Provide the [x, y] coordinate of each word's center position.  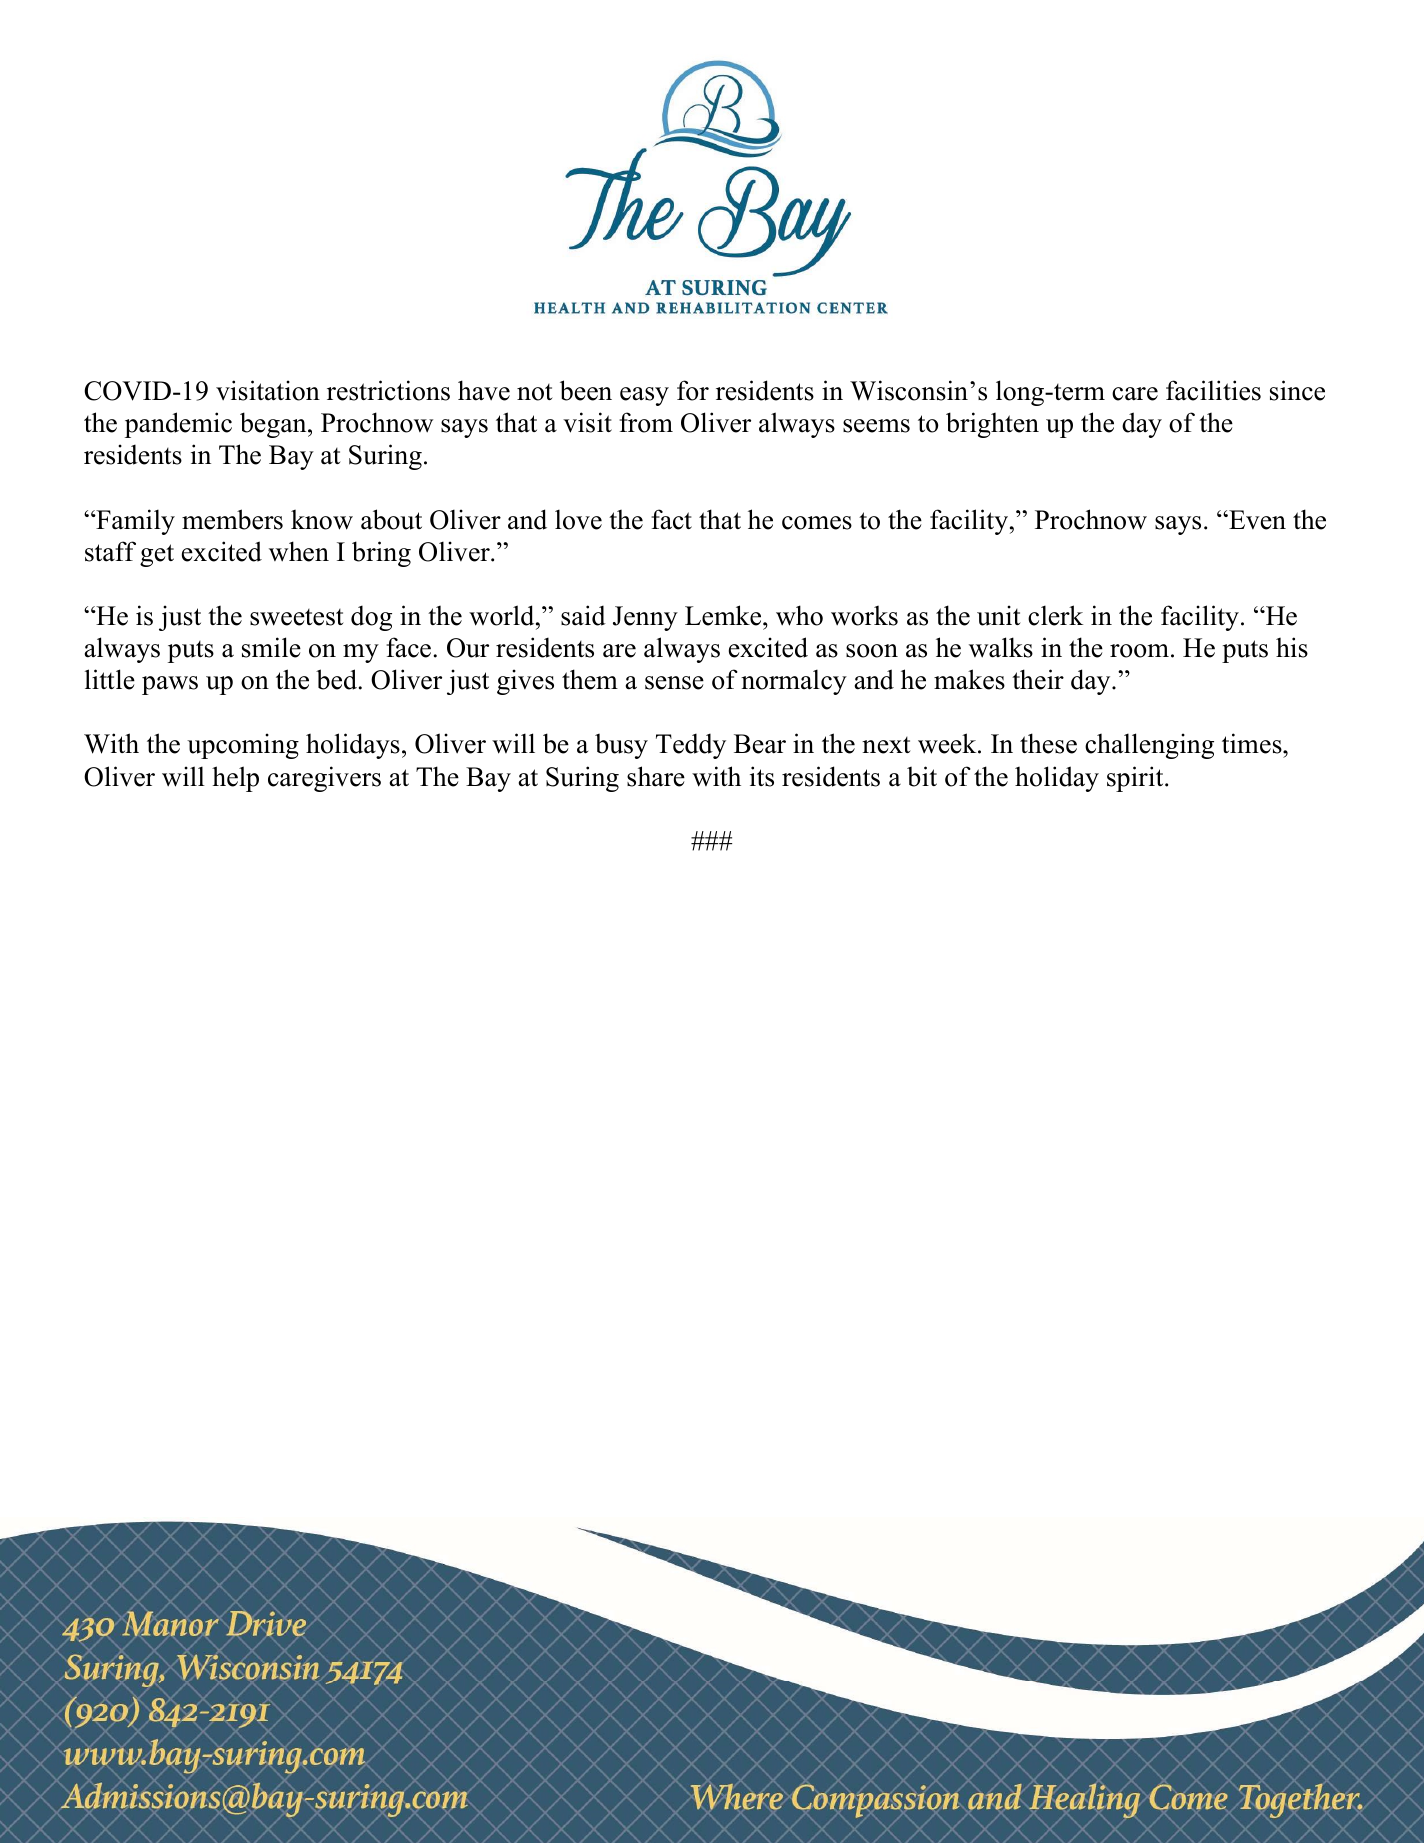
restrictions [388, 390]
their [1038, 679]
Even [1256, 520]
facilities [1213, 390]
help [235, 779]
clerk [1055, 615]
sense [674, 683]
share [656, 776]
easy [644, 396]
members [232, 519]
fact [671, 519]
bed [338, 679]
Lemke [724, 615]
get [157, 555]
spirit [1136, 779]
